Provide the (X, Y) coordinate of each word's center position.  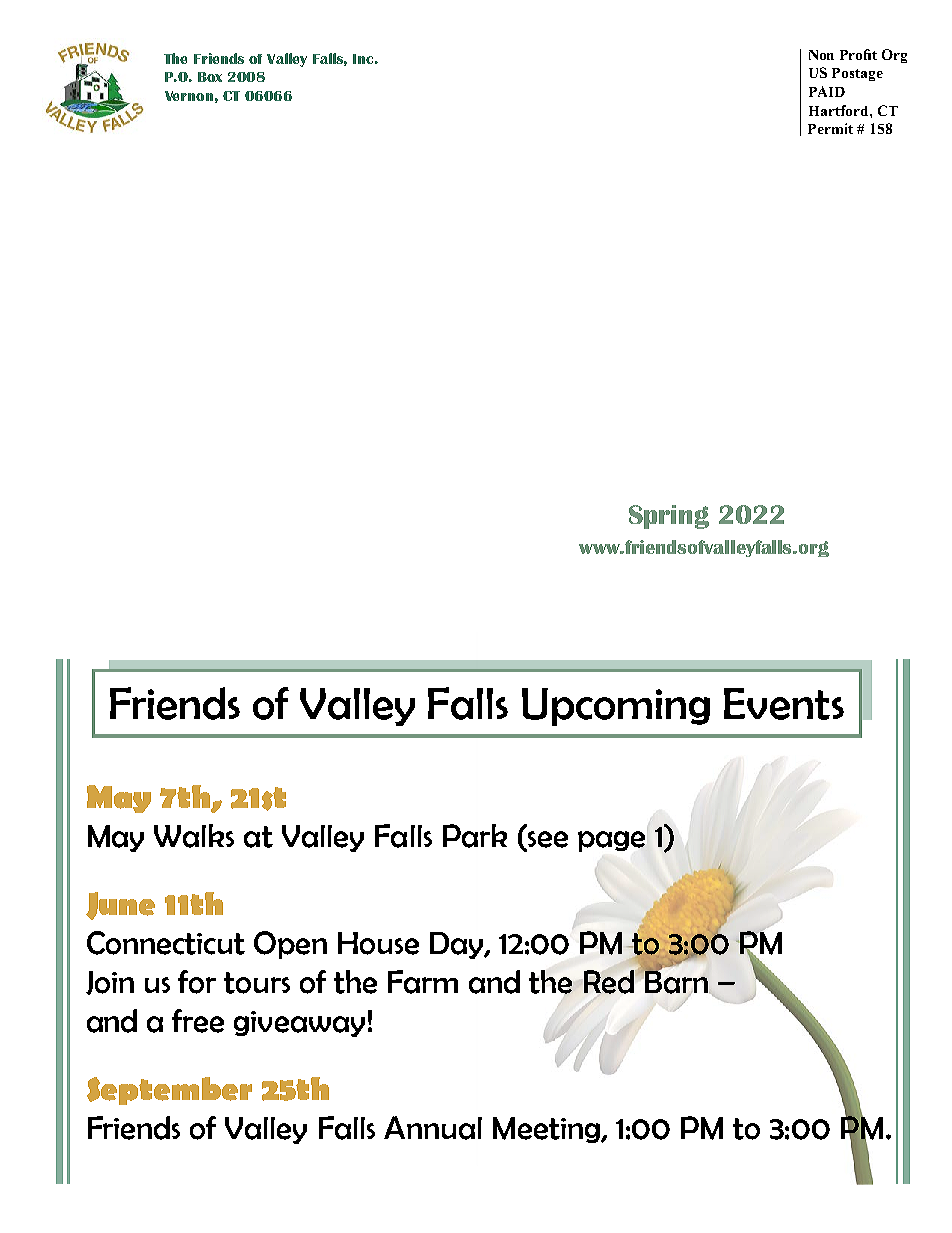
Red (609, 982)
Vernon (189, 96)
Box (210, 77)
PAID (827, 91)
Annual (433, 1128)
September (169, 1091)
